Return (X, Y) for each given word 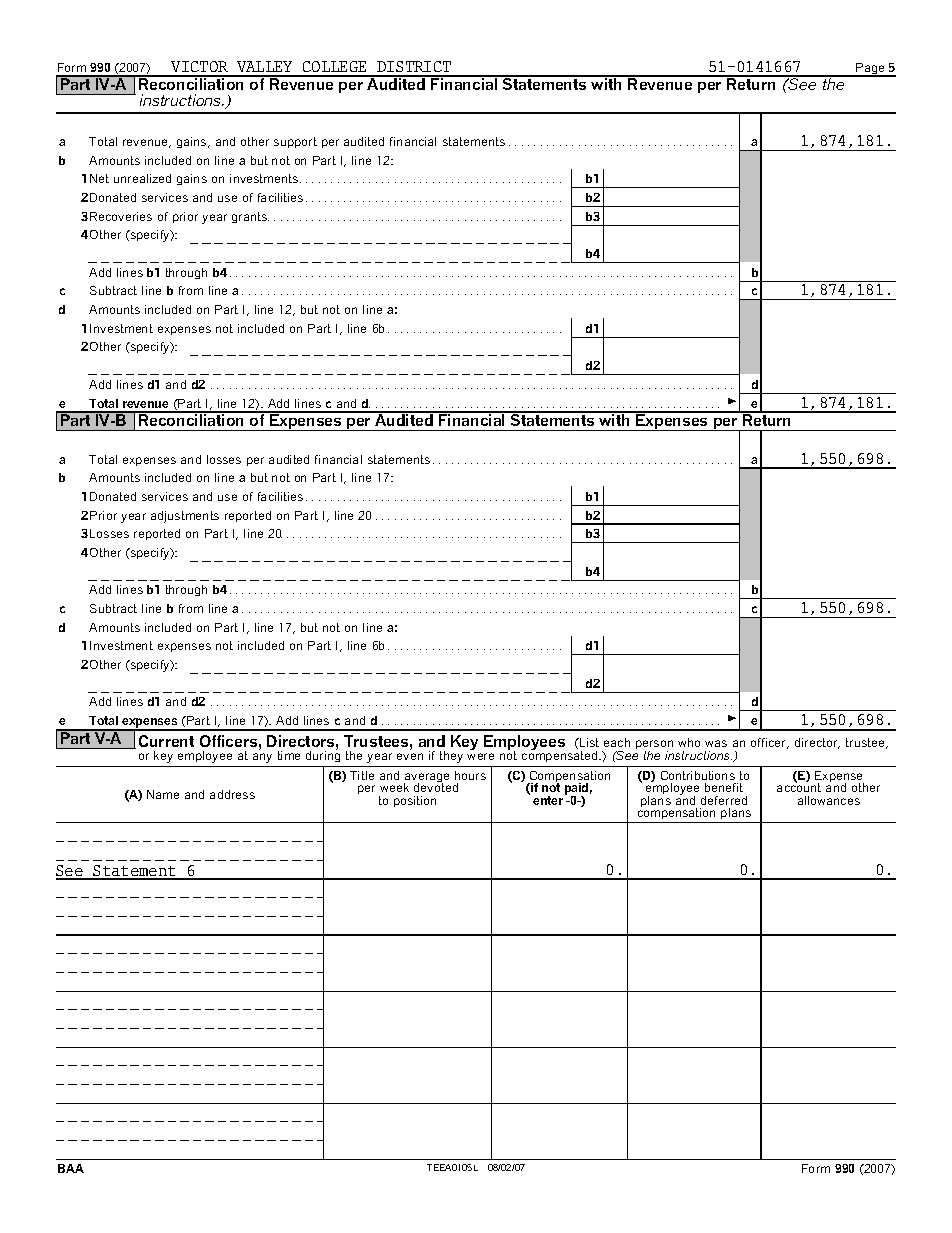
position (415, 801)
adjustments (185, 517)
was (716, 743)
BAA (71, 1168)
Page (870, 70)
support (295, 142)
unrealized (142, 178)
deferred (724, 800)
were (480, 756)
